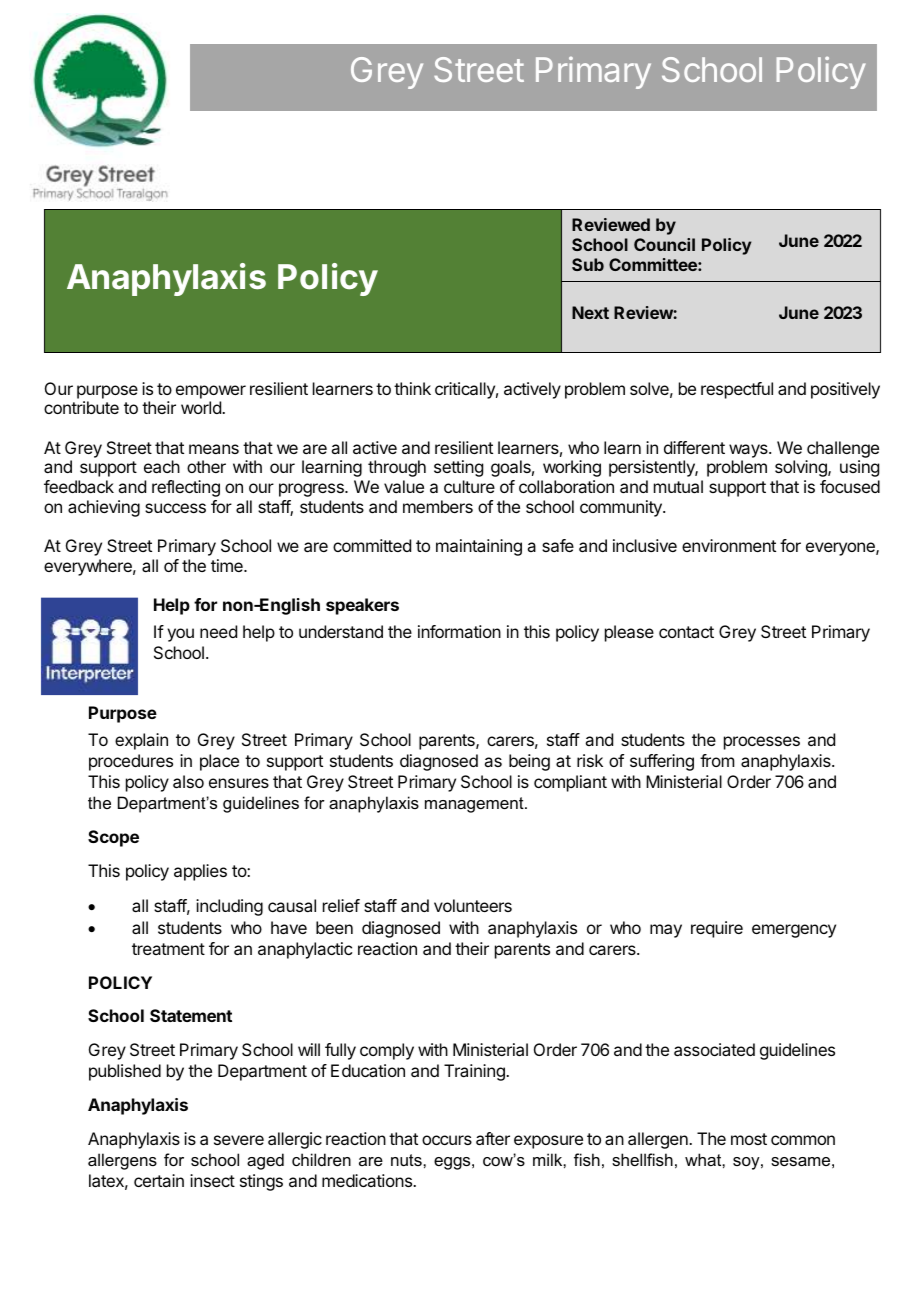 The height and width of the document is (1308, 924). What do you see at coordinates (749, 451) in the document?
I see `ways` at bounding box center [749, 451].
